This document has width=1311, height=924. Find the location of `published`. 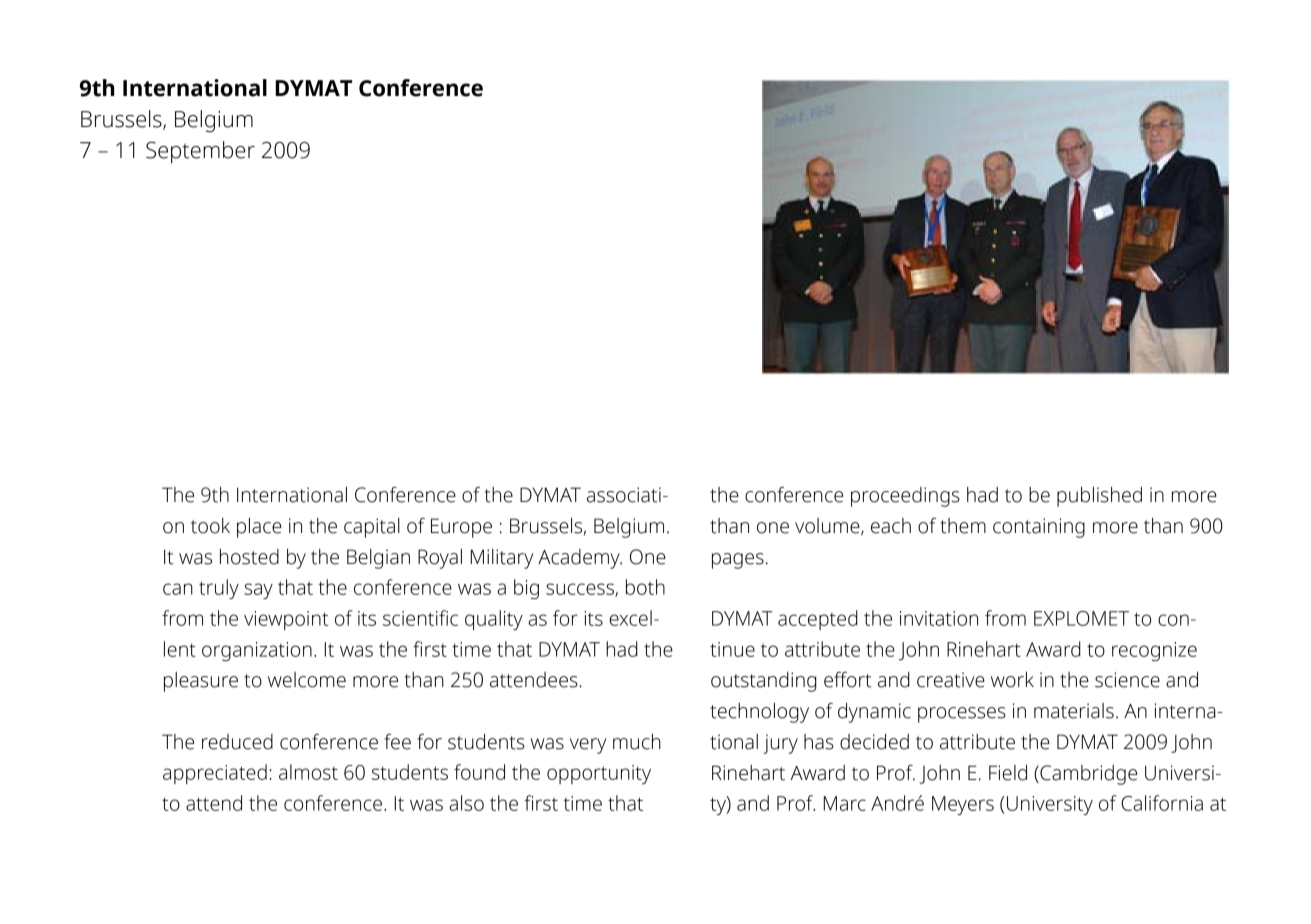

published is located at coordinates (1099, 497).
